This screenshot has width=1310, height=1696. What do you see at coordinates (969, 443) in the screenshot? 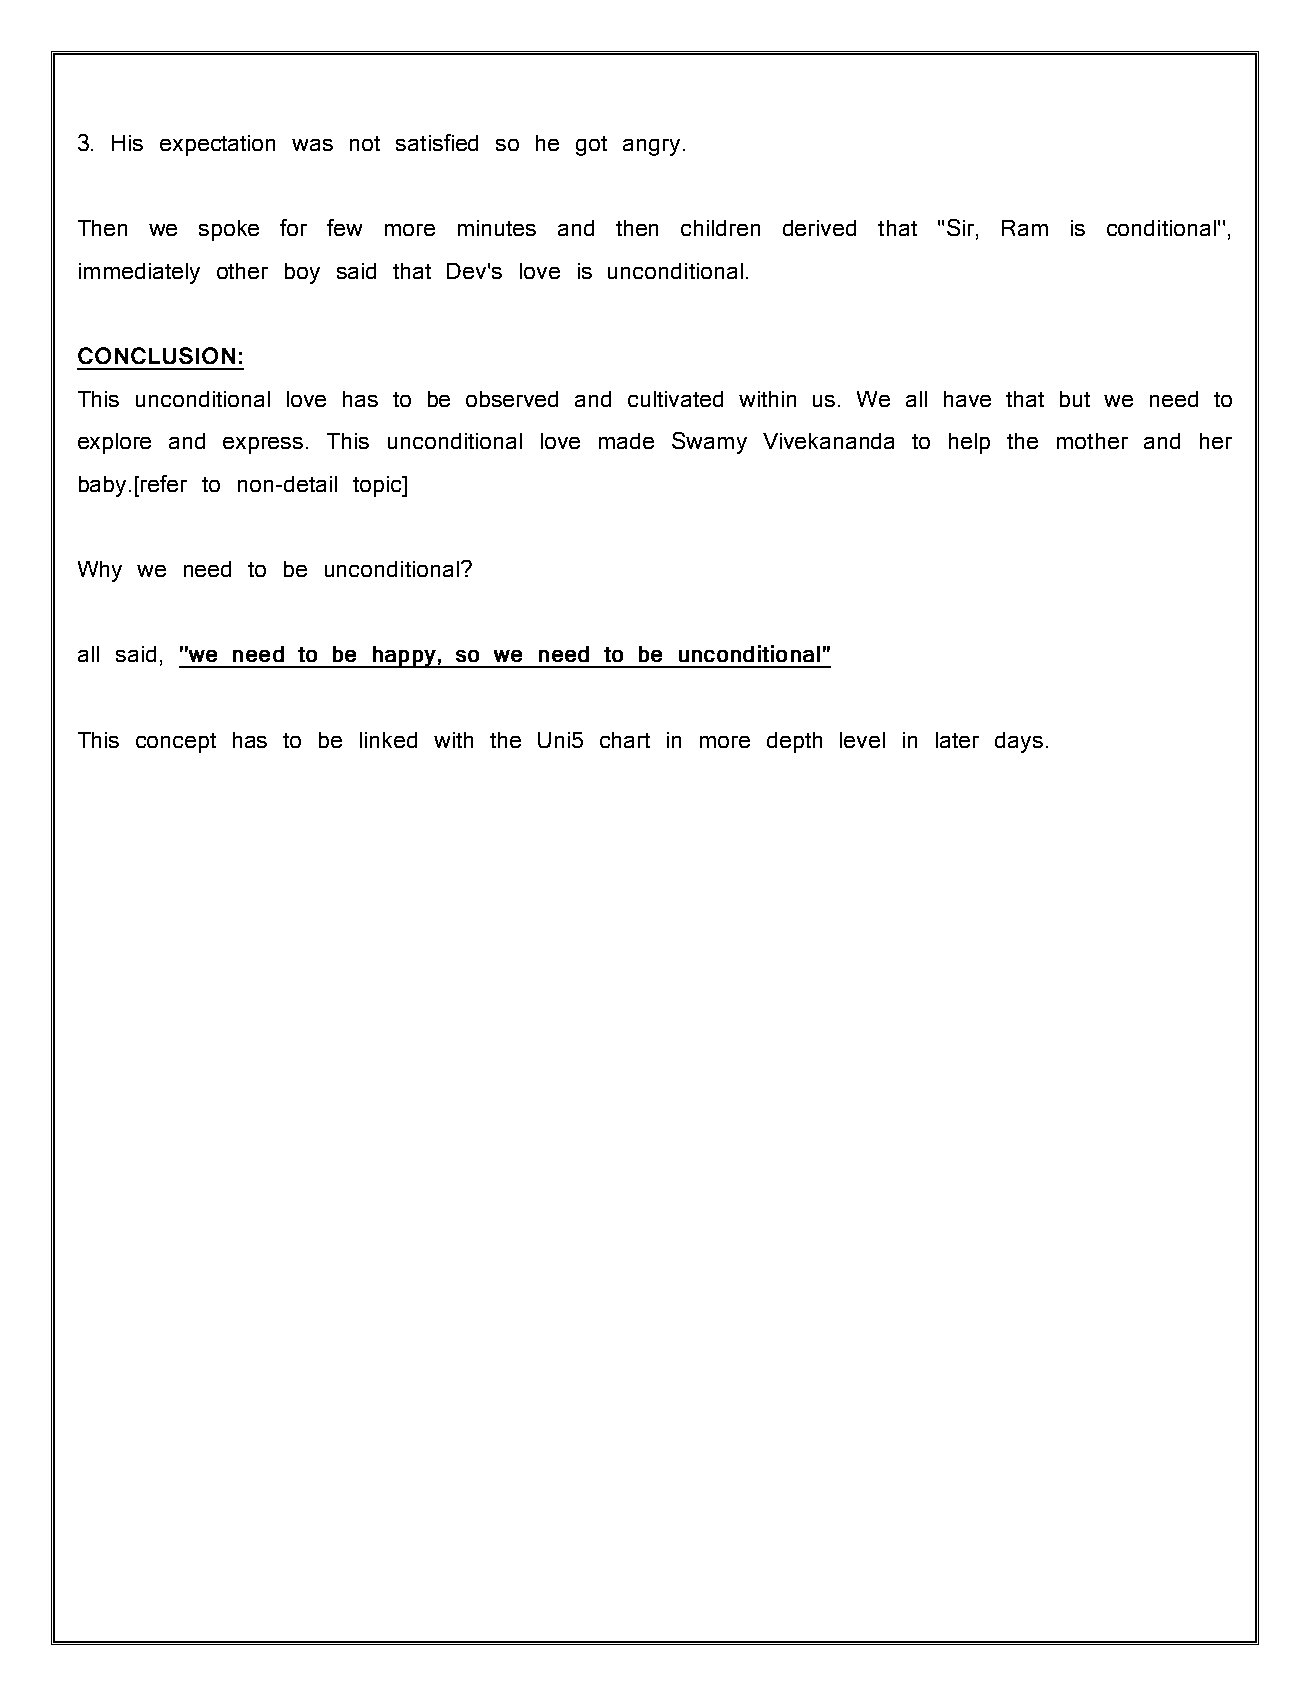
I see `help` at bounding box center [969, 443].
